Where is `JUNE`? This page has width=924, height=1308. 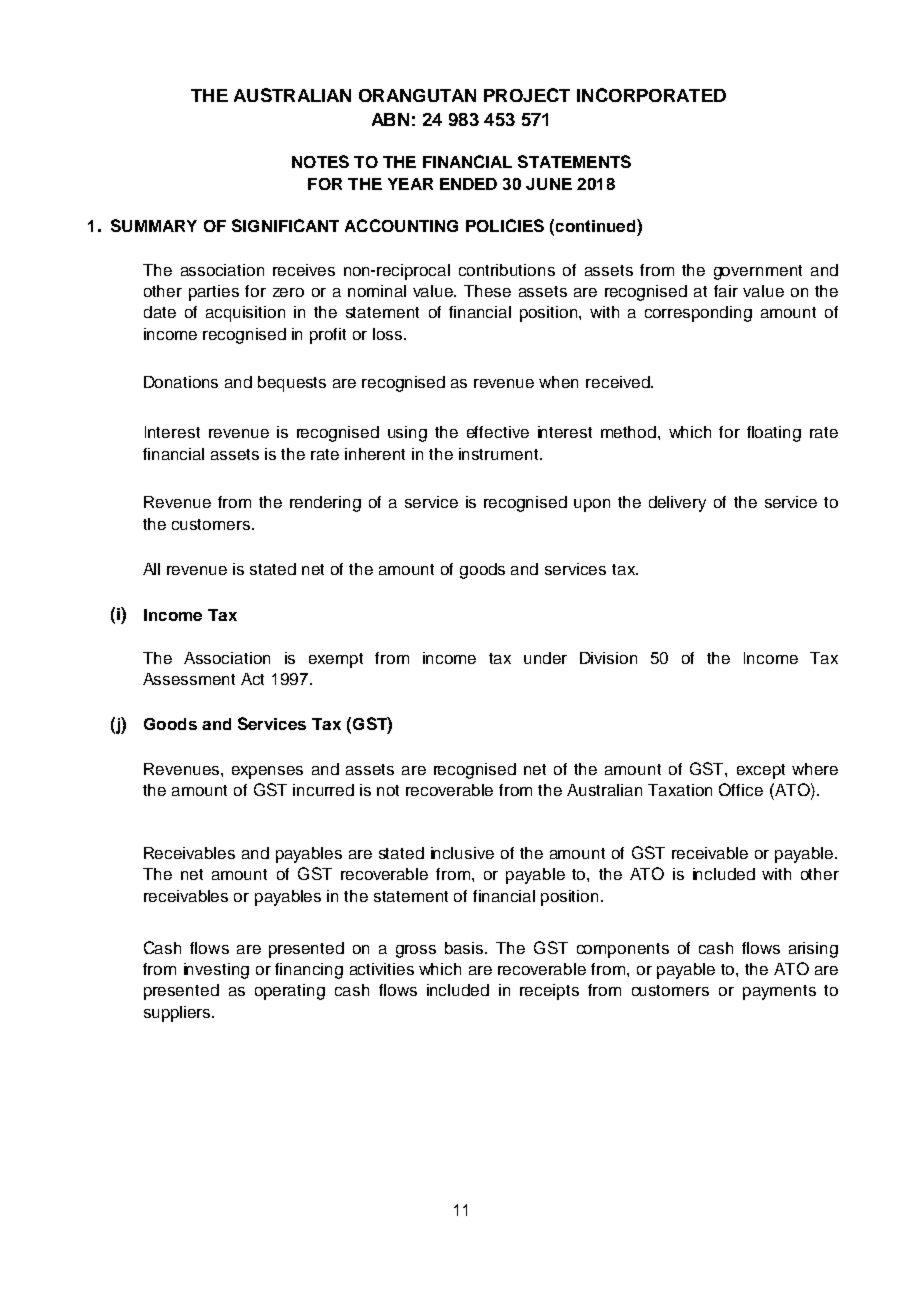
JUNE is located at coordinates (549, 184).
